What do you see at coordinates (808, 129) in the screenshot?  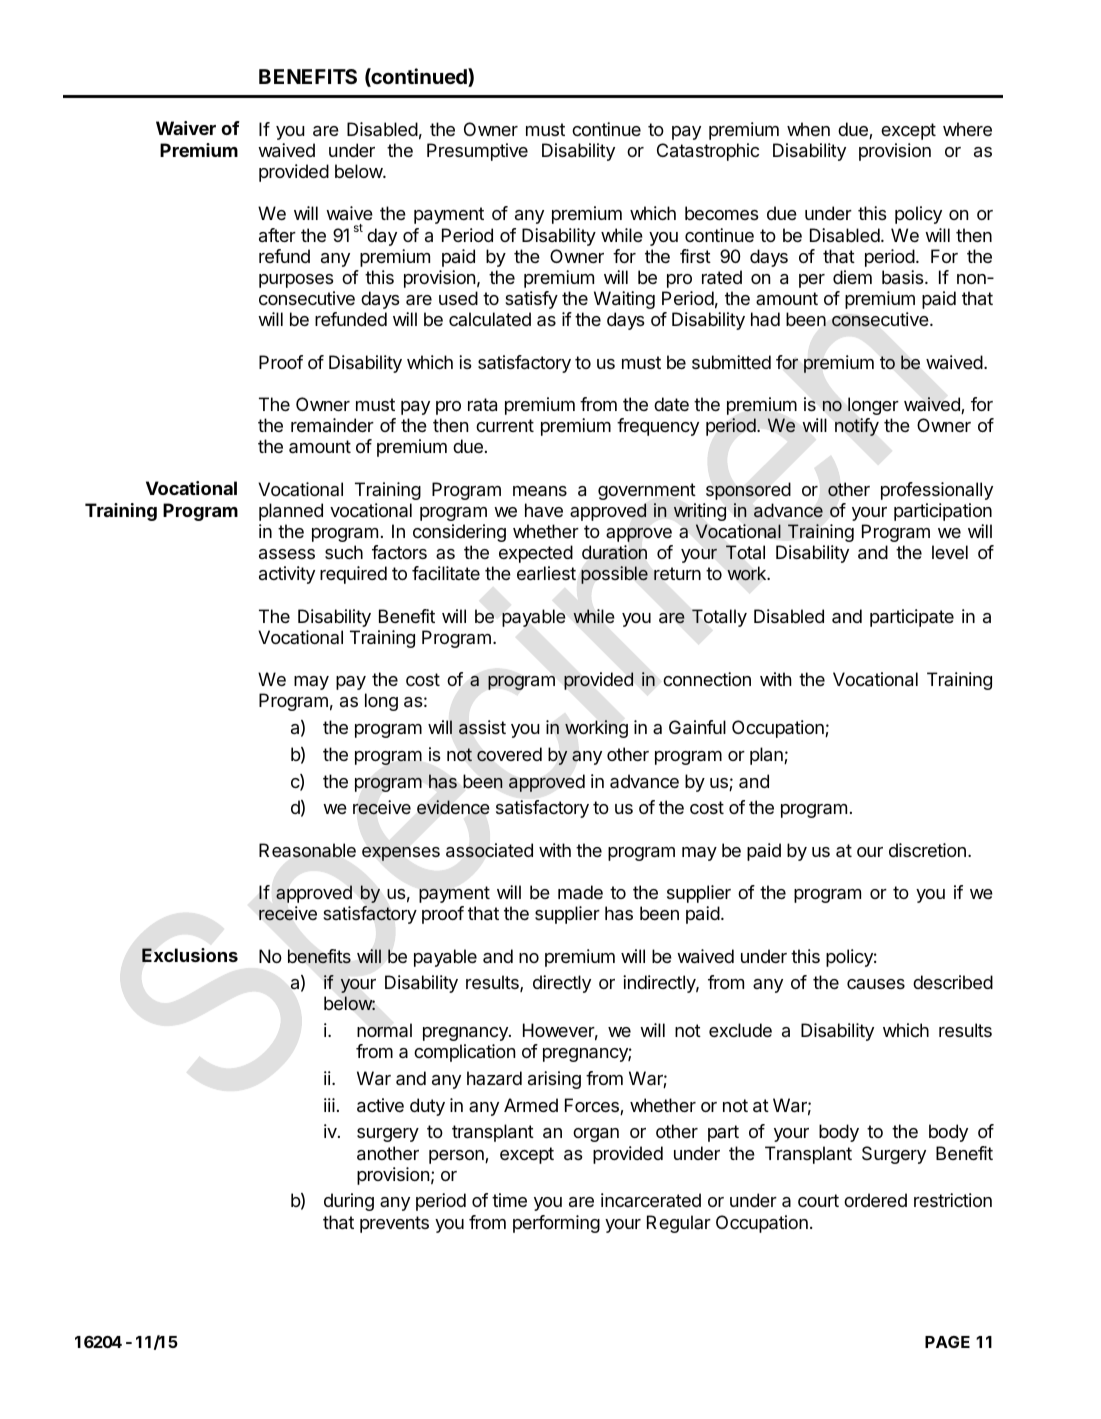 I see `when` at bounding box center [808, 129].
